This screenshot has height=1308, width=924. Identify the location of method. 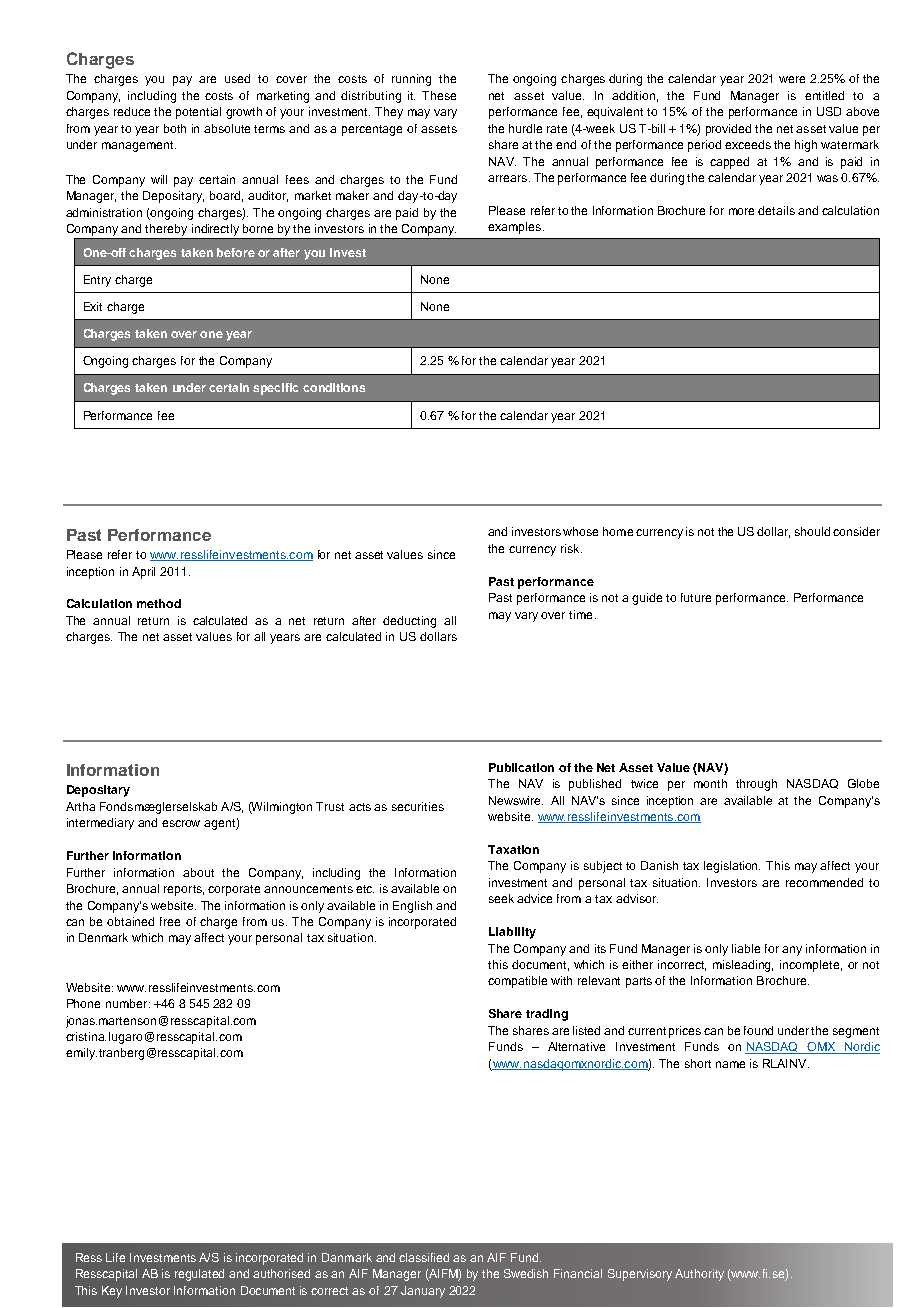
(159, 603).
